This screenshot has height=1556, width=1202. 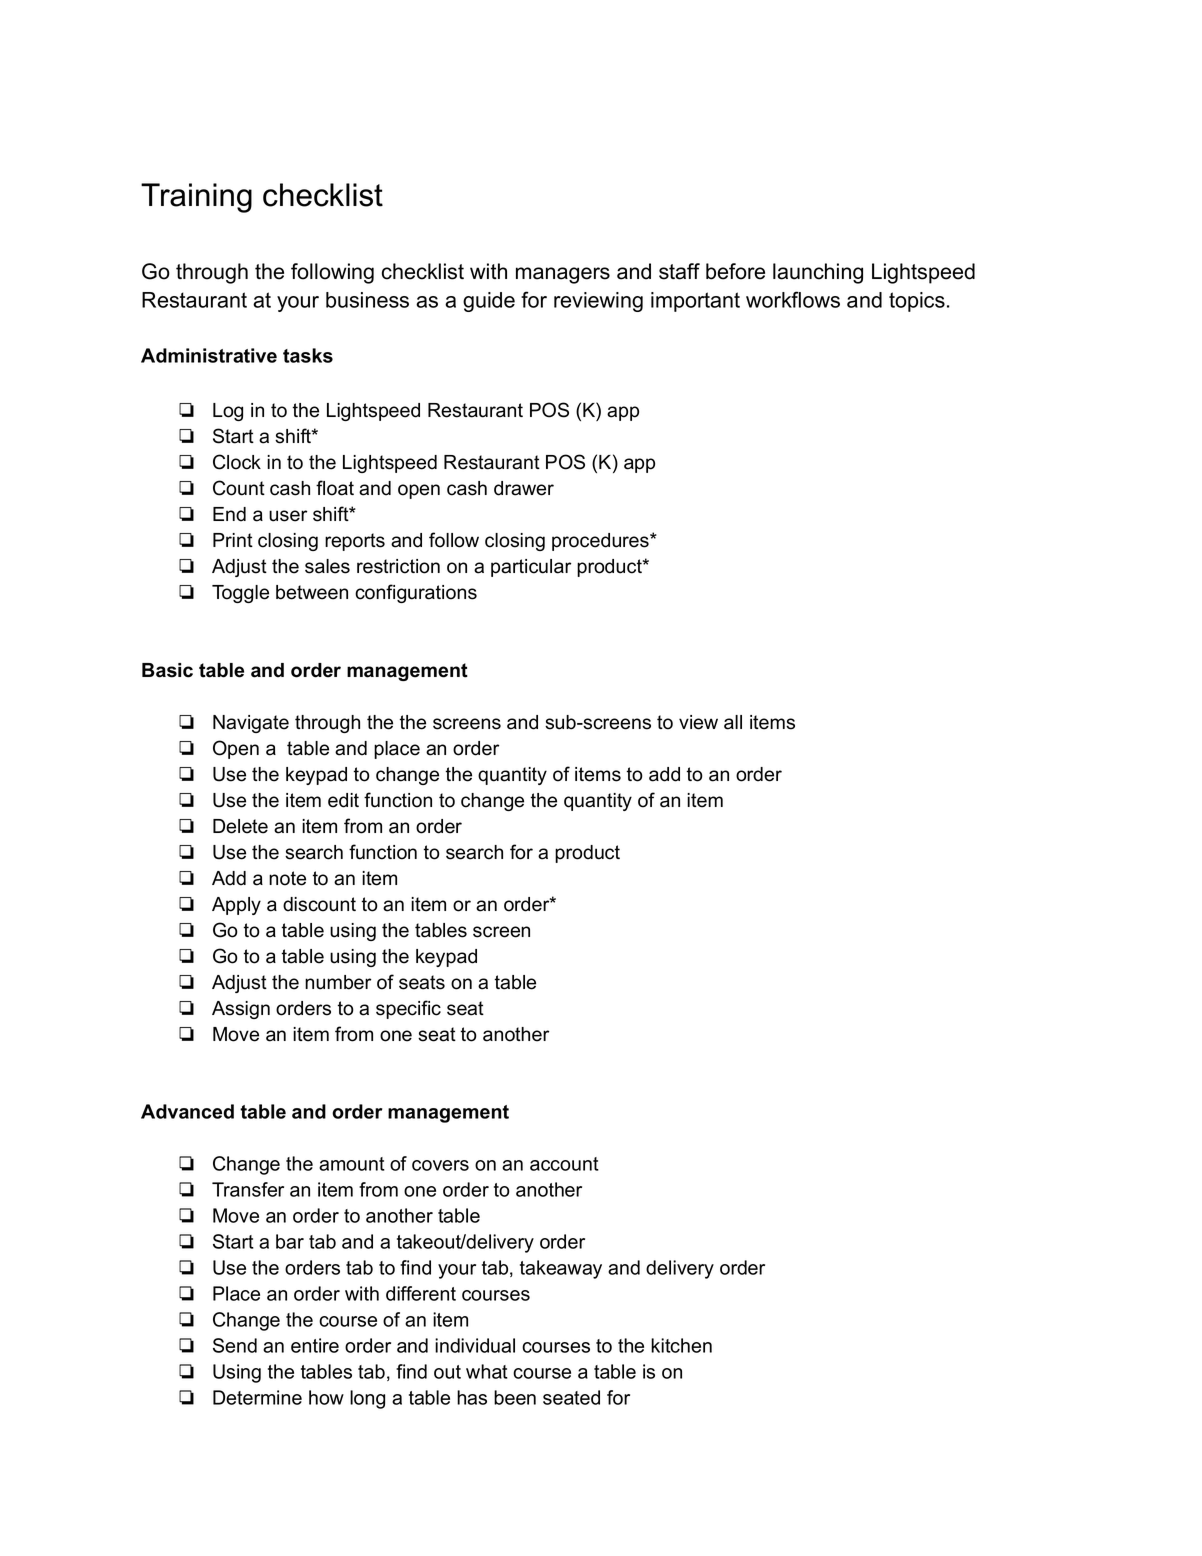 What do you see at coordinates (563, 275) in the screenshot?
I see `managers` at bounding box center [563, 275].
